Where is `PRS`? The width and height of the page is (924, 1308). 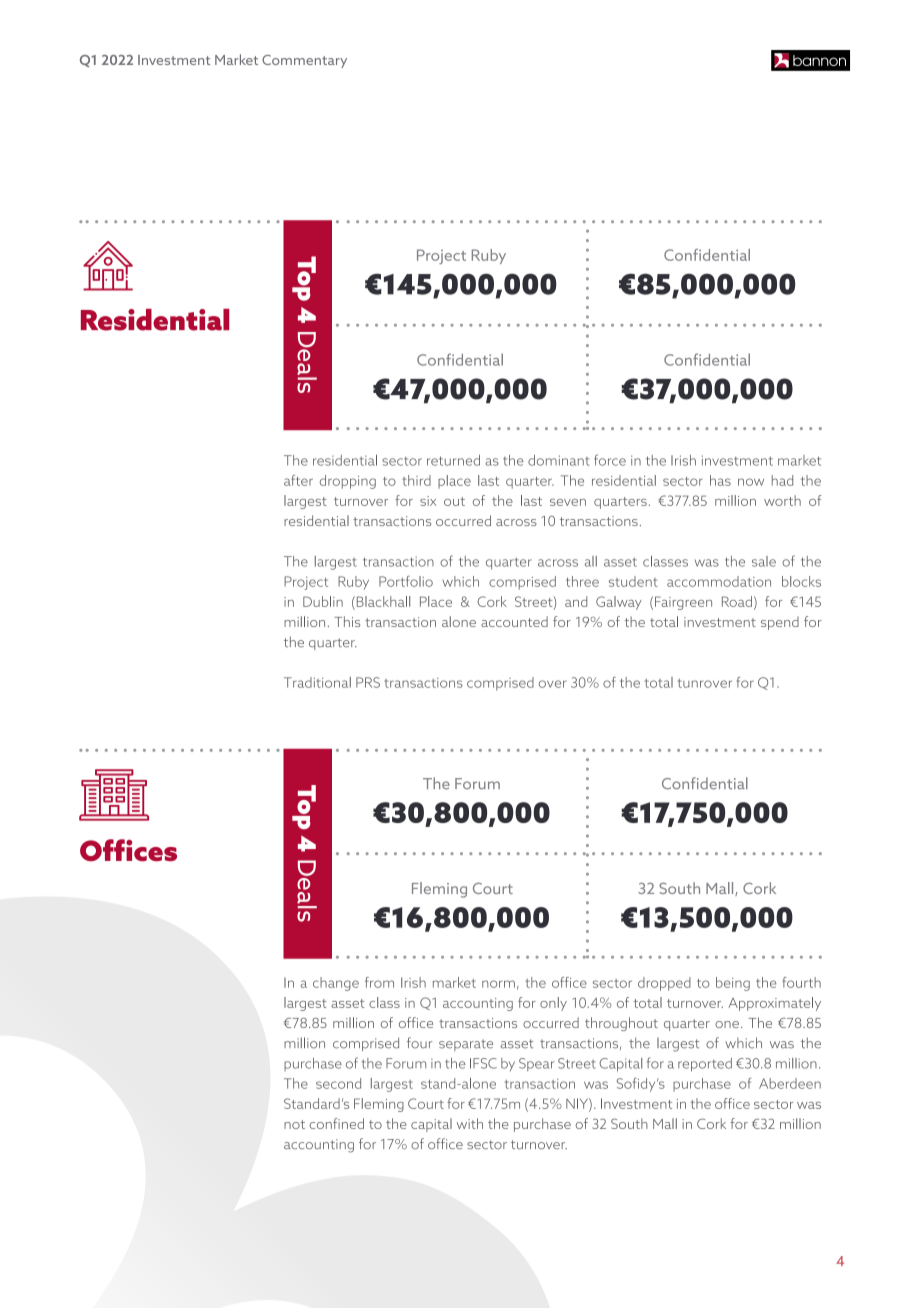 PRS is located at coordinates (368, 682).
